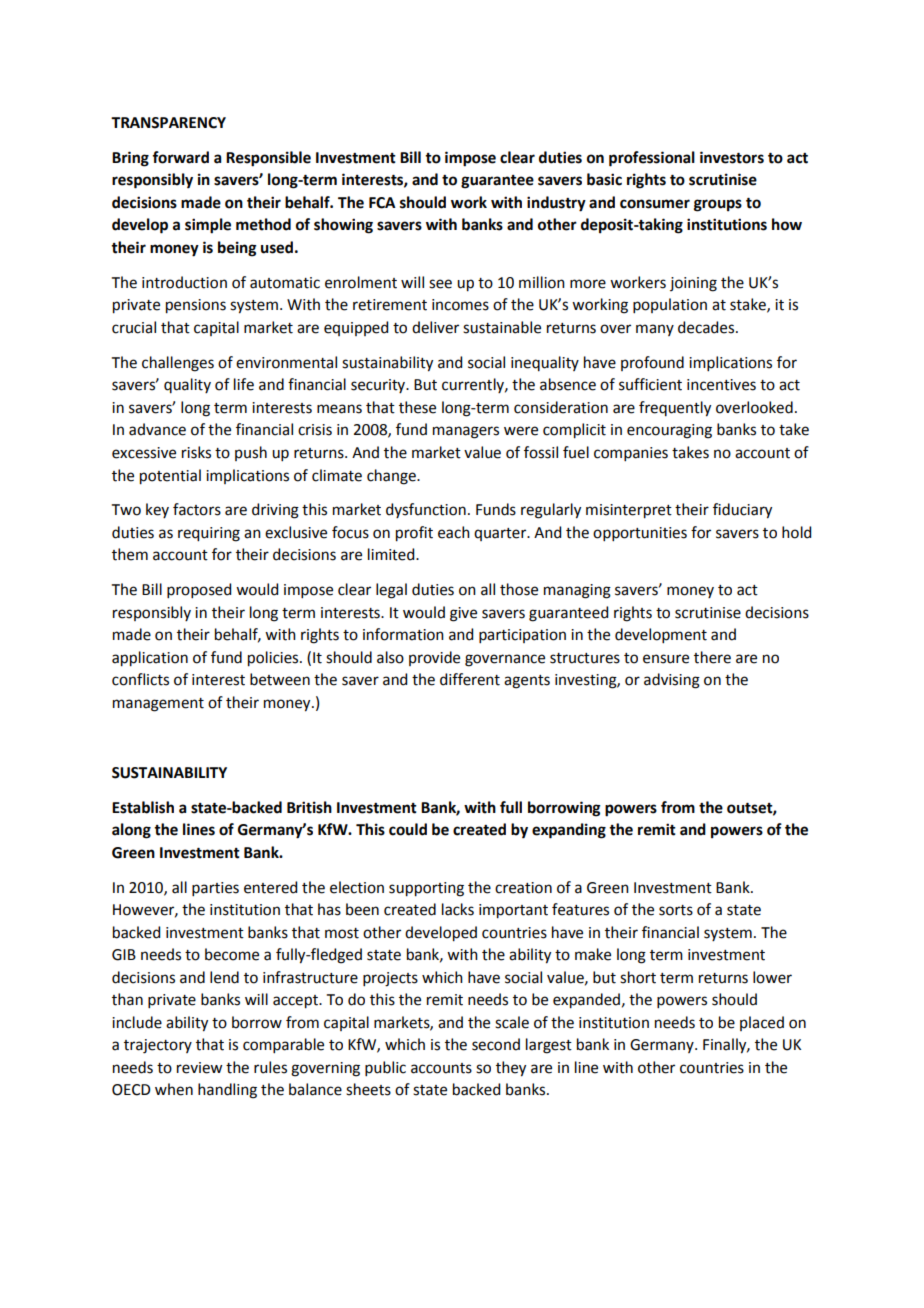 This image has height=1308, width=924. I want to click on advising, so click(672, 681).
